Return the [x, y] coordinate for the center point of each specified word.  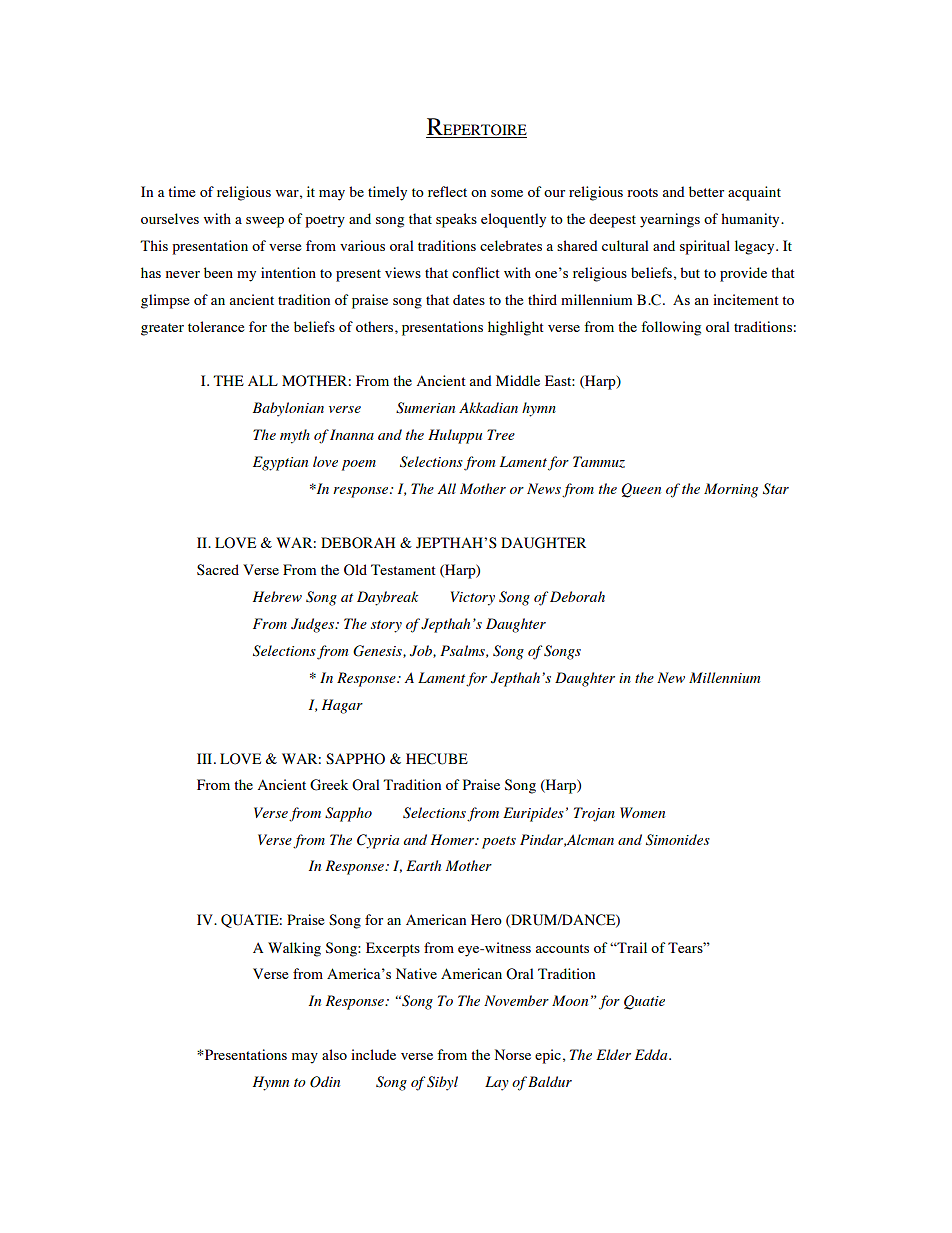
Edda [652, 1054]
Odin [325, 1082]
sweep [265, 222]
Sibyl [442, 1083]
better [706, 191]
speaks [456, 220]
